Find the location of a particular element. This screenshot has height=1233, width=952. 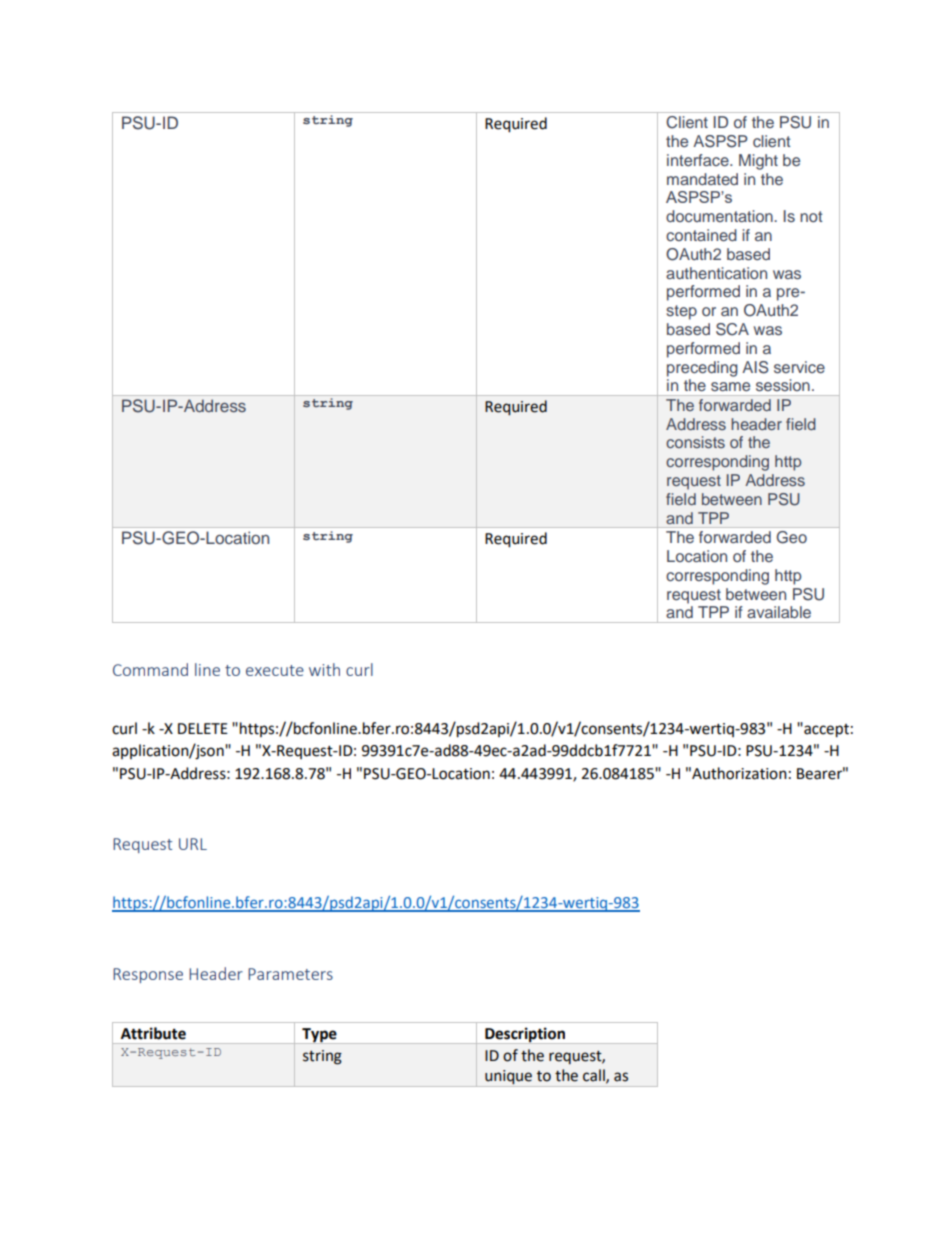

with is located at coordinates (324, 669).
